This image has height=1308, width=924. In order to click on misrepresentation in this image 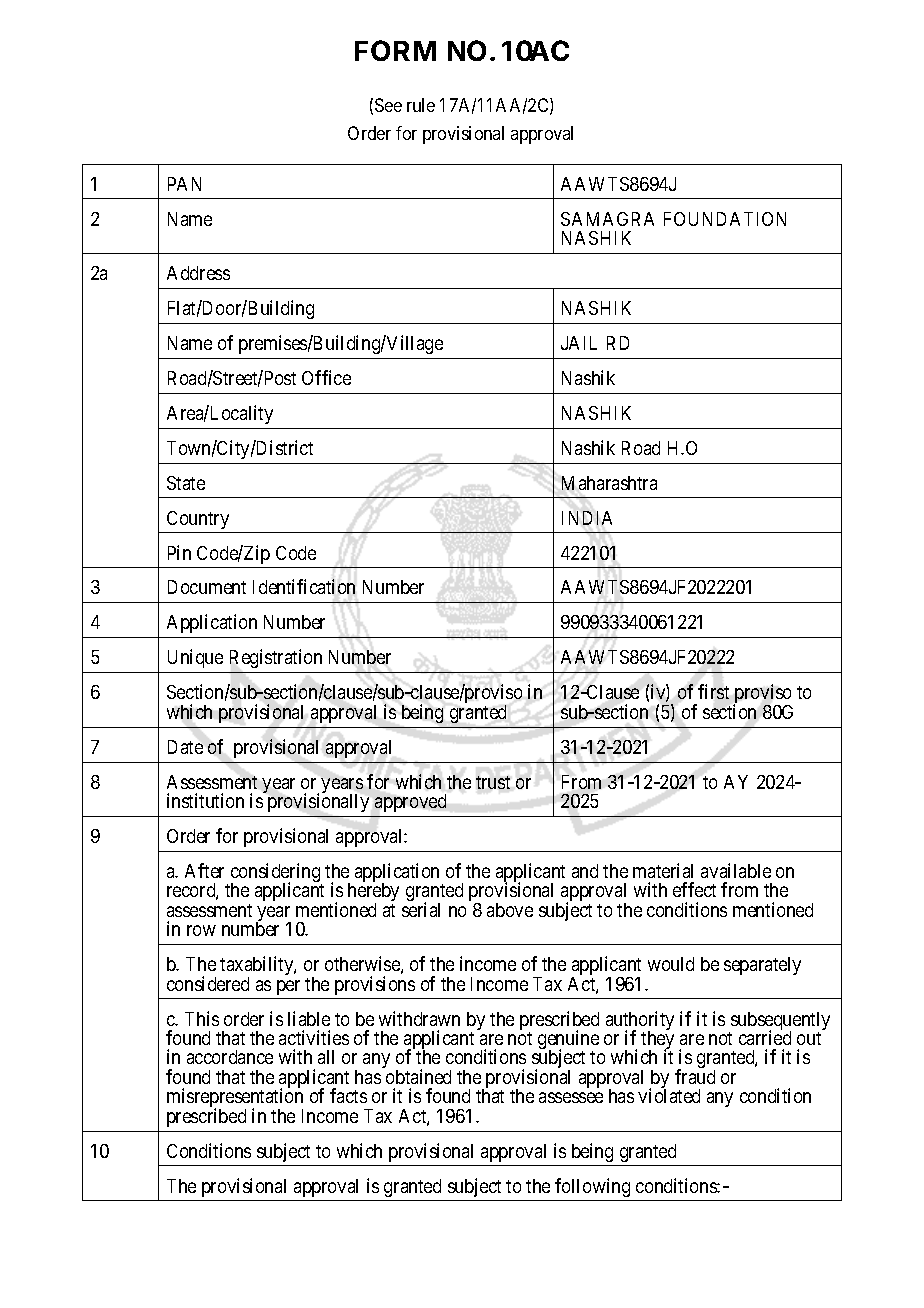, I will do `click(235, 1099)`.
